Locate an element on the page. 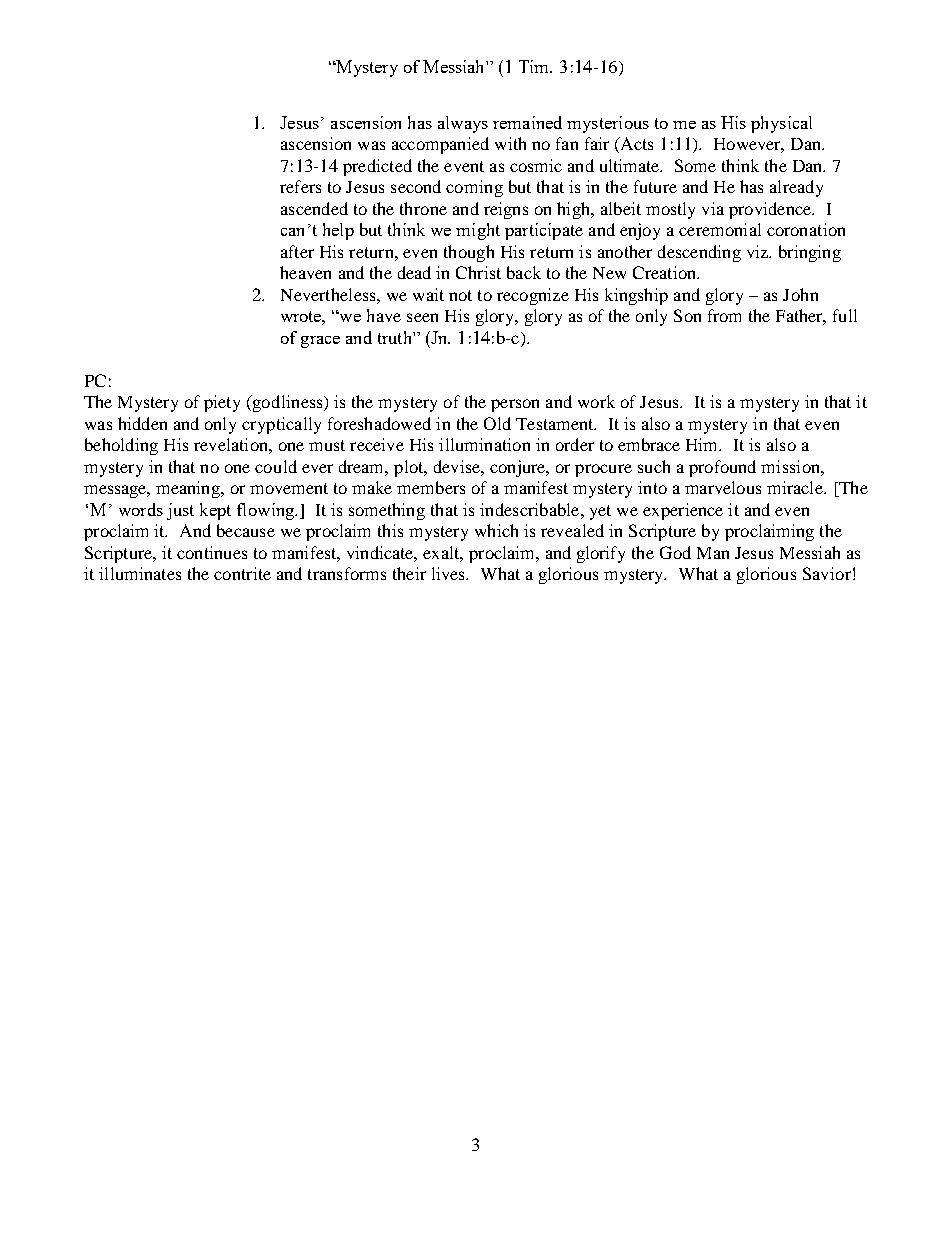 This image has height=1233, width=952. continues is located at coordinates (212, 552).
